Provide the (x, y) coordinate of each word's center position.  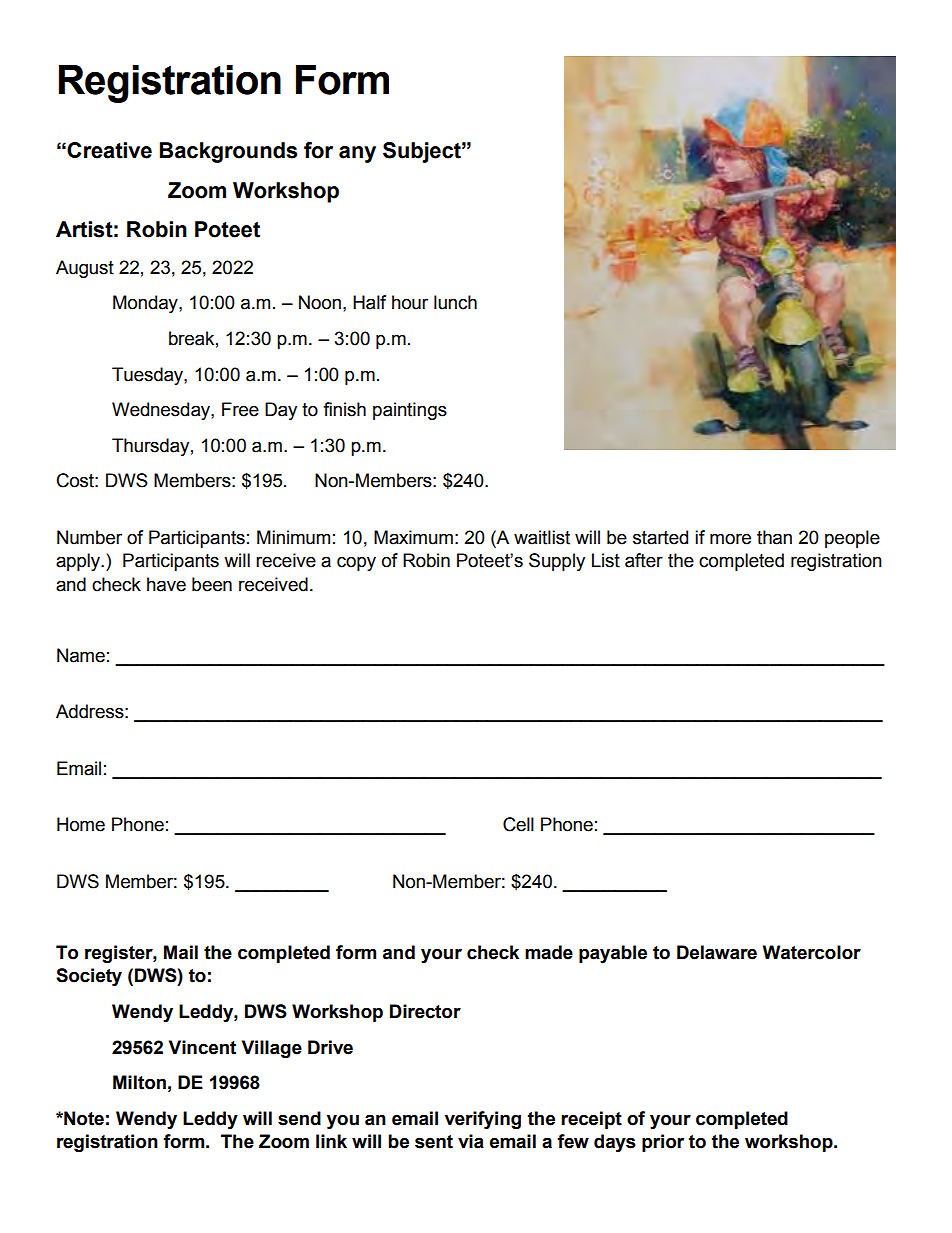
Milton (139, 1082)
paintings (410, 411)
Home (81, 824)
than (774, 537)
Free (240, 409)
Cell (518, 824)
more (730, 539)
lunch (455, 302)
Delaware (717, 952)
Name (81, 655)
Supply (557, 562)
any (357, 154)
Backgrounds (228, 152)
